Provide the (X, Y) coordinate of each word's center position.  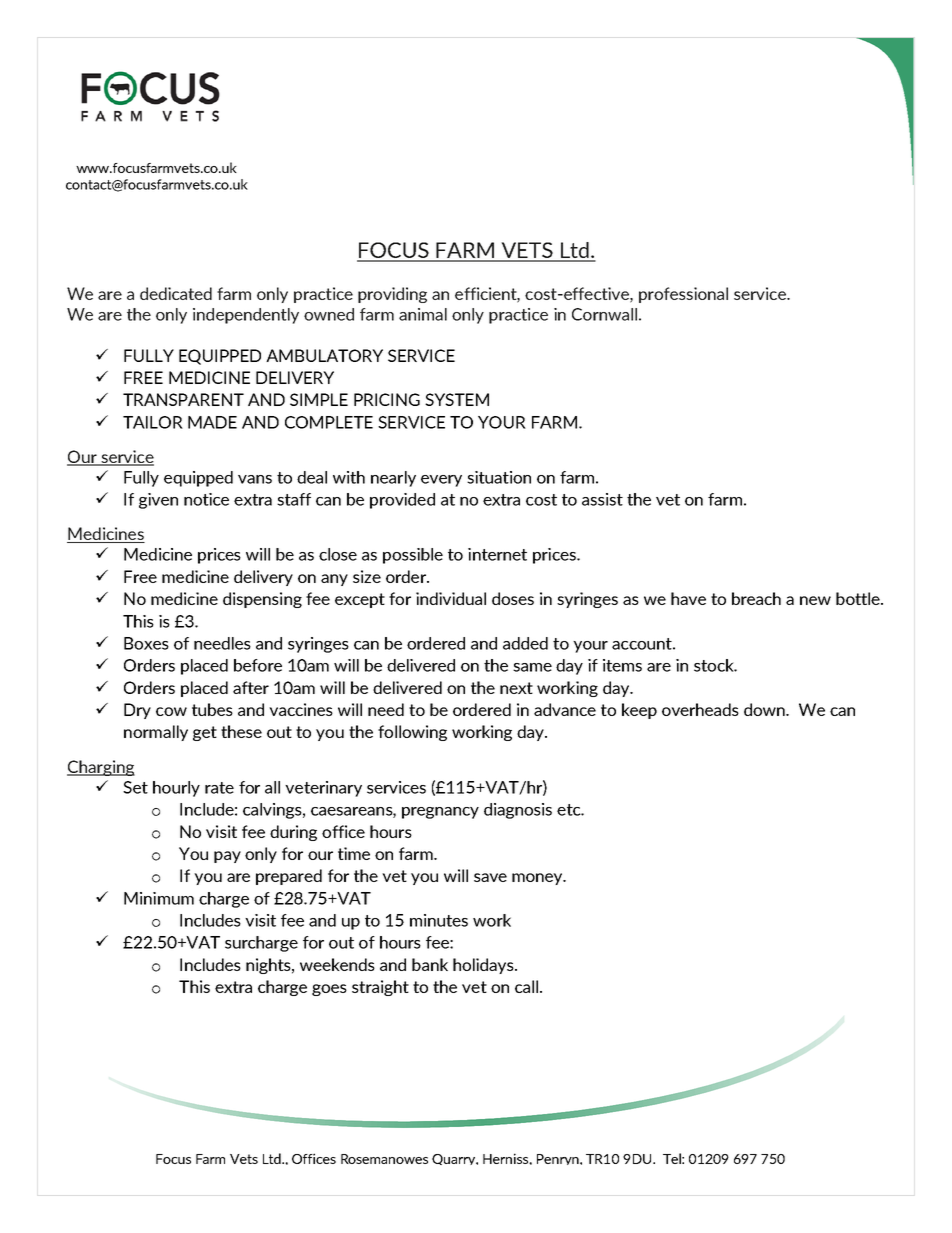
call (526, 986)
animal (423, 314)
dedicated (176, 293)
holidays (484, 966)
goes (329, 990)
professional (683, 295)
